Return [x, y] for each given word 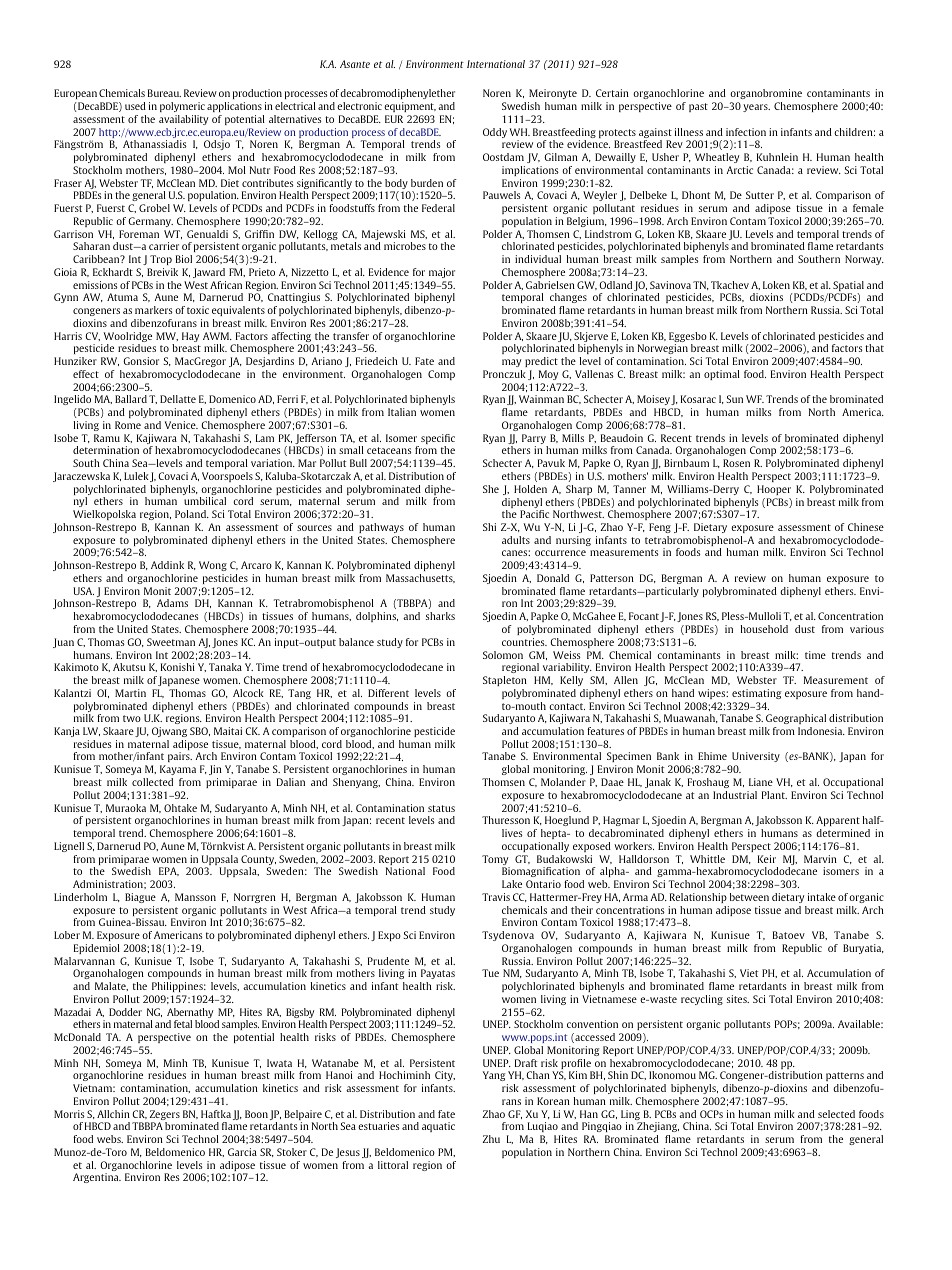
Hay [190, 337]
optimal [722, 375]
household [764, 629]
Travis [496, 897]
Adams [172, 603]
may [511, 363]
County [258, 861]
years [756, 108]
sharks [440, 616]
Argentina [97, 1178]
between [749, 897]
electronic [359, 106]
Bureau [164, 93]
